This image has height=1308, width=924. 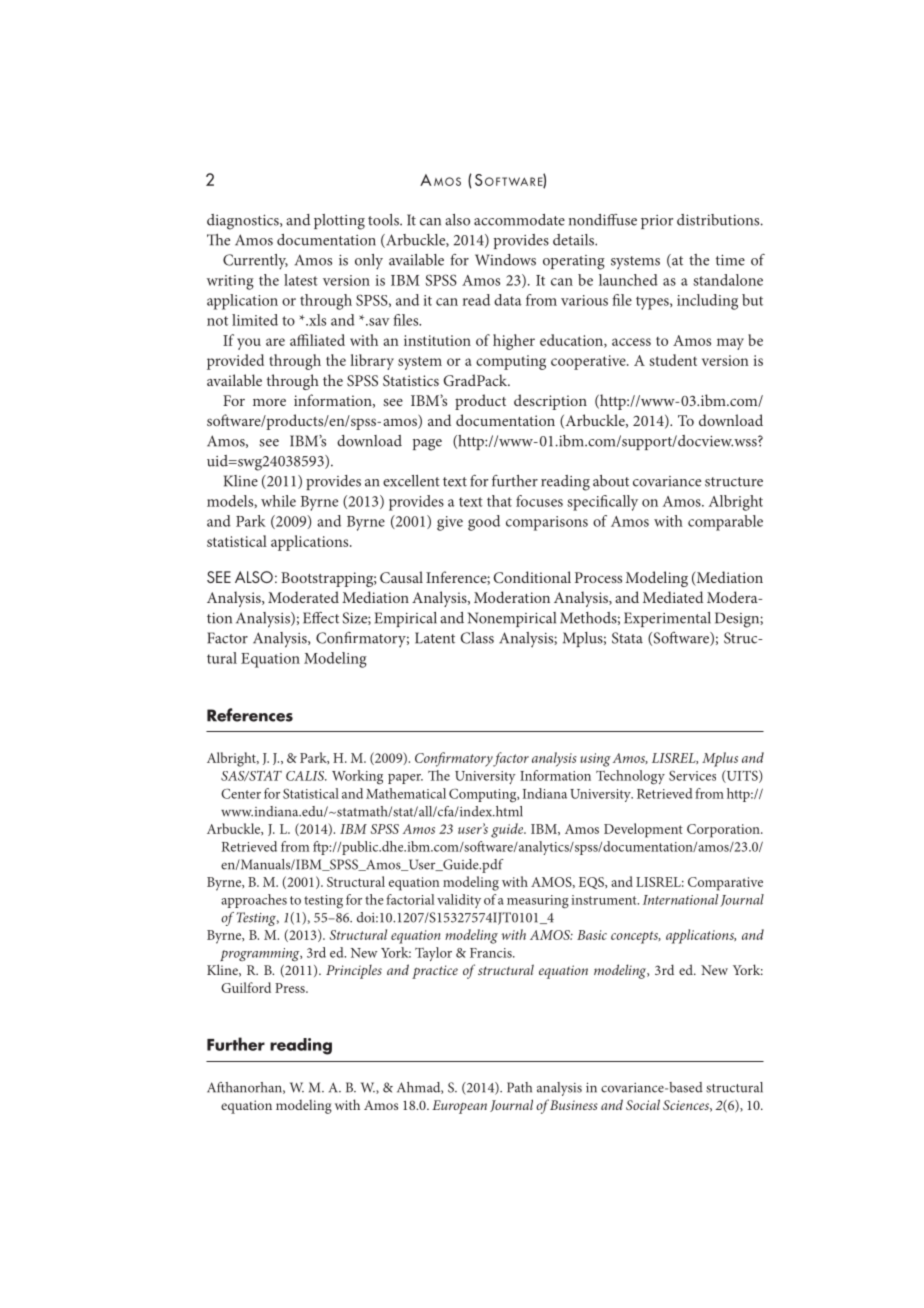 What do you see at coordinates (692, 775) in the image?
I see `Services` at bounding box center [692, 775].
